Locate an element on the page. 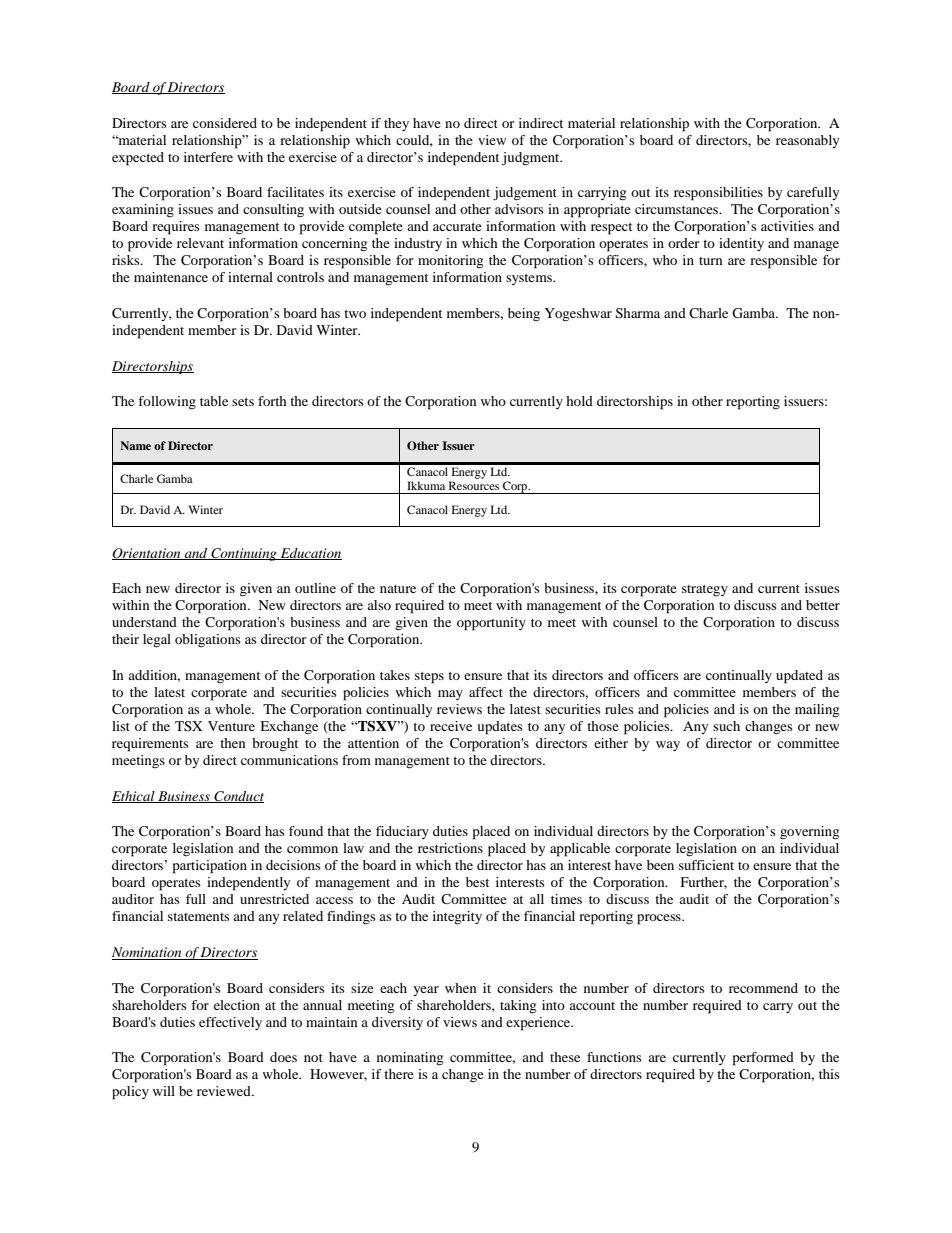 The height and width of the image is (1233, 952). opportunity is located at coordinates (491, 624).
